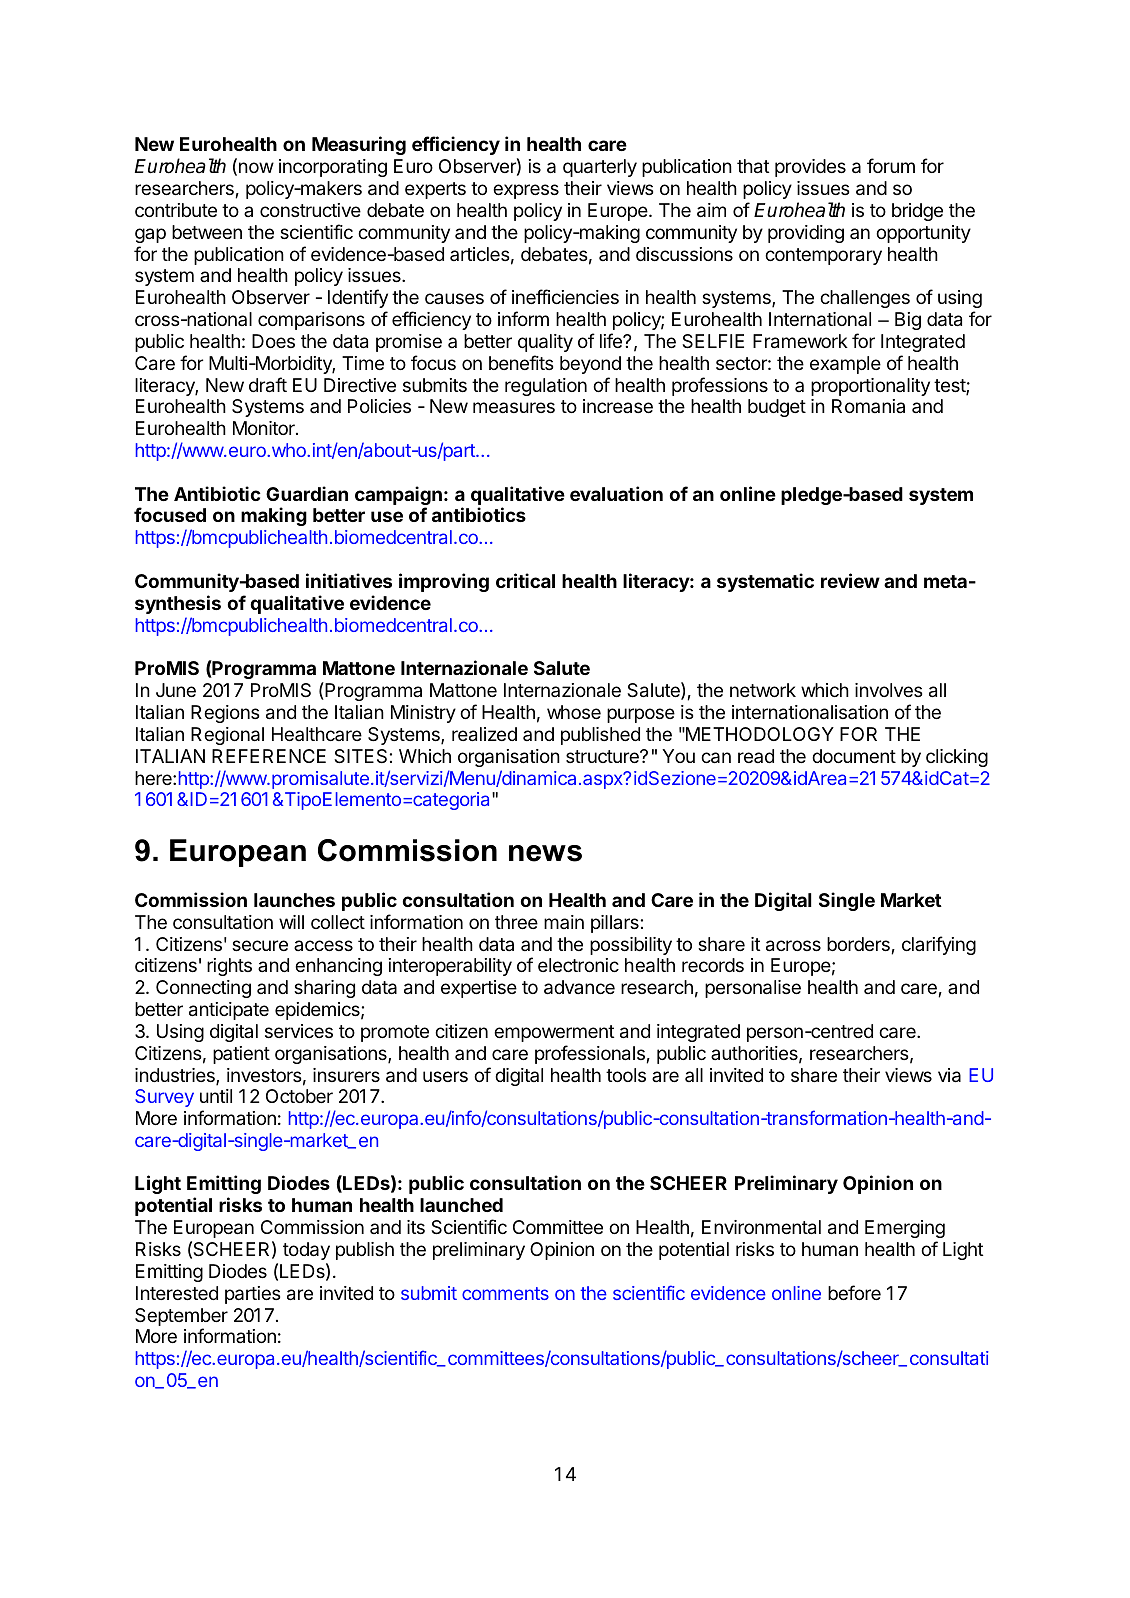  What do you see at coordinates (255, 169) in the document?
I see `now` at bounding box center [255, 169].
